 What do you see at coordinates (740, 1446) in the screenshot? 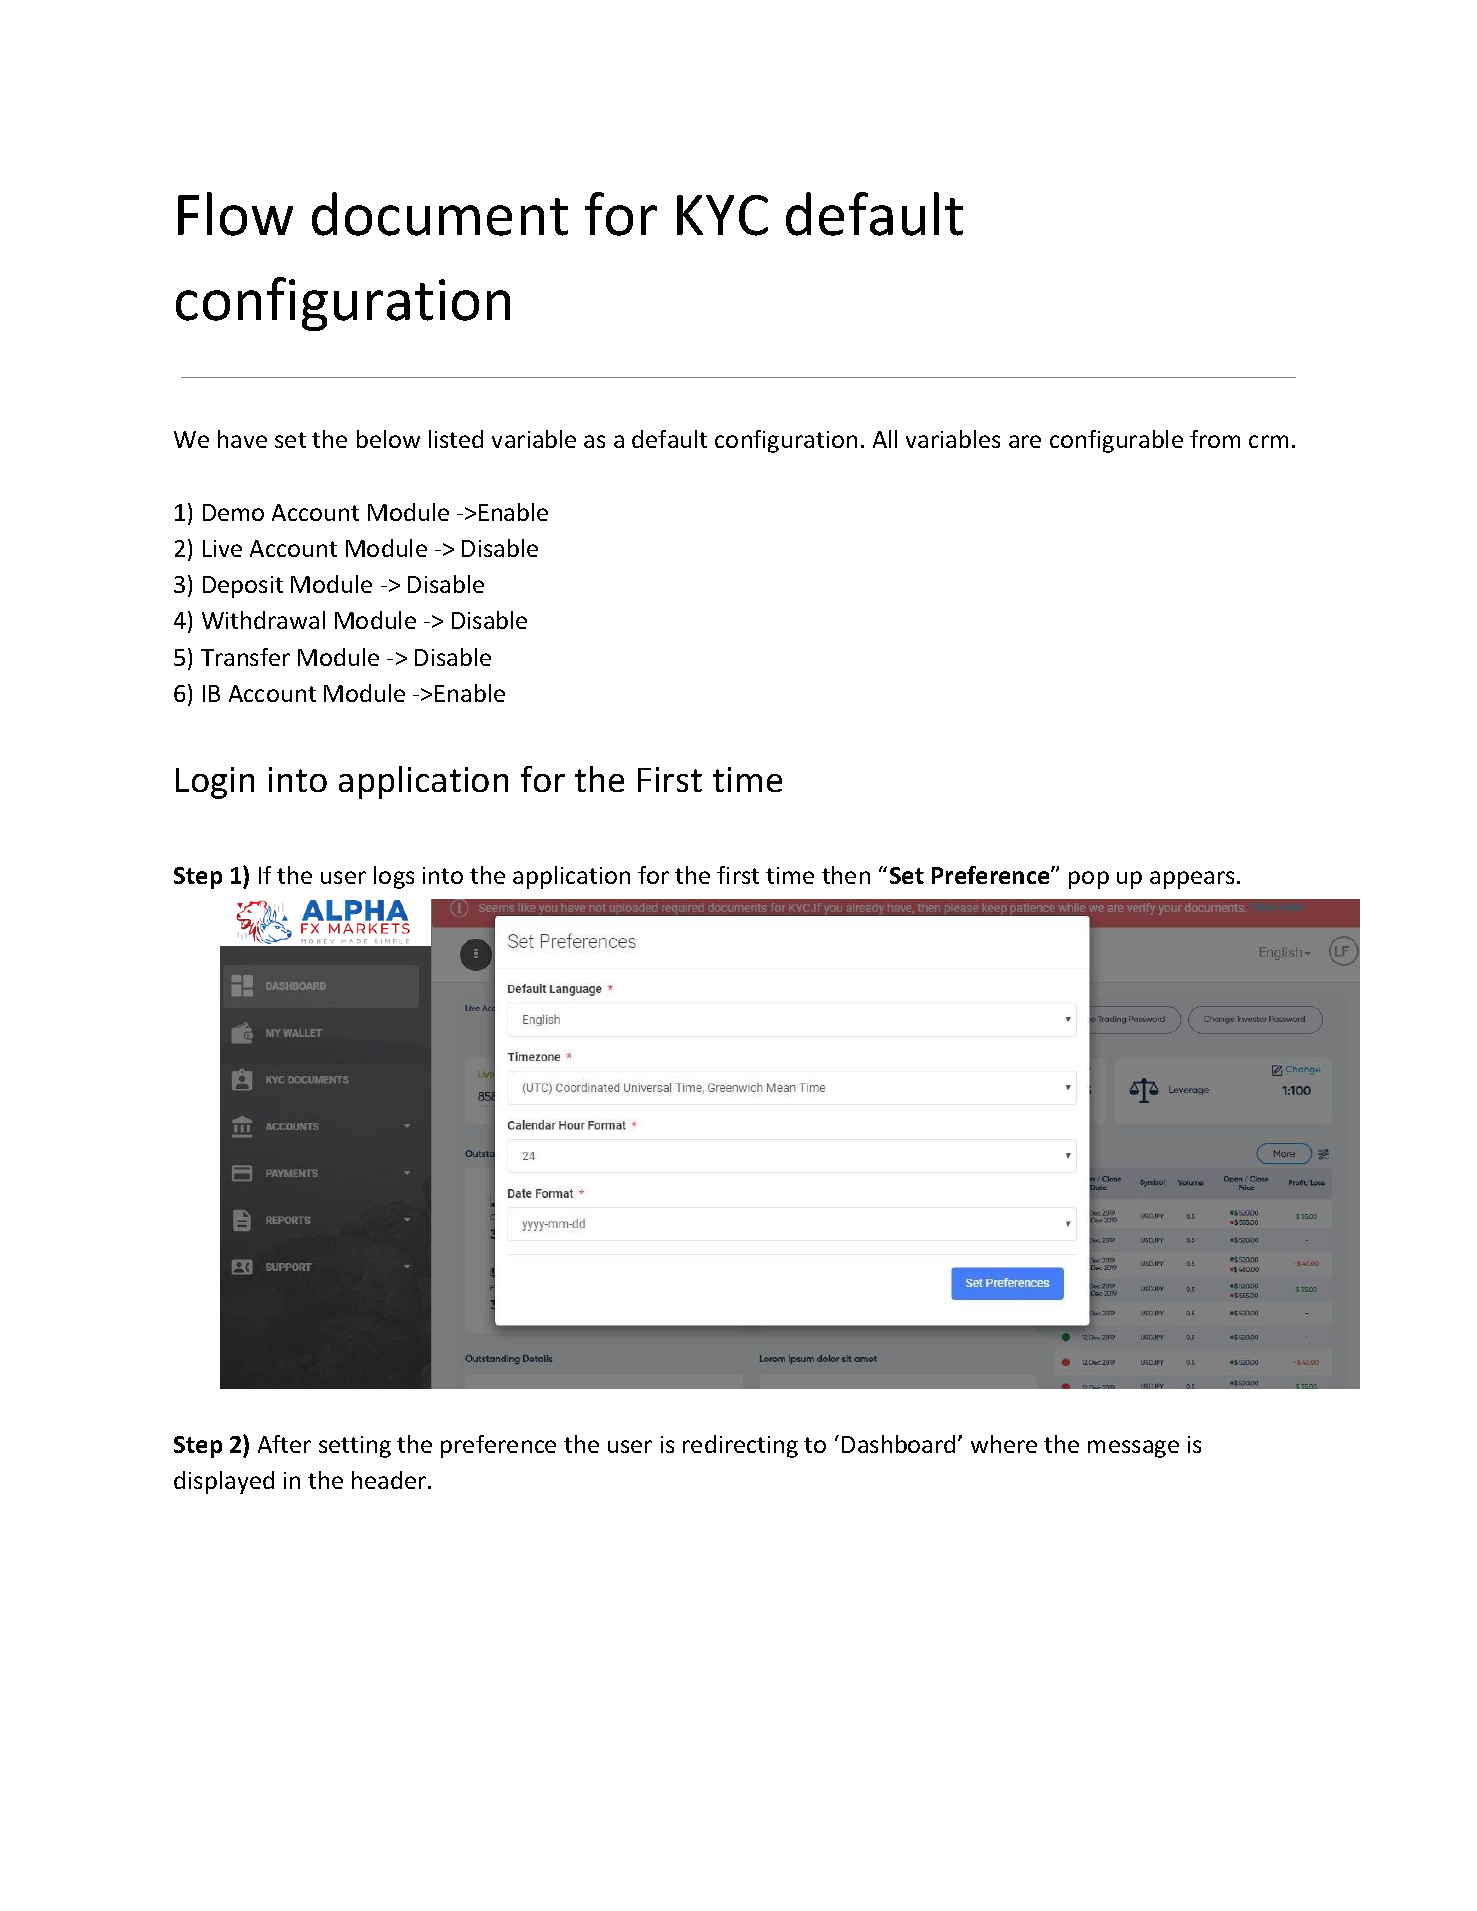
I see `redirecting` at bounding box center [740, 1446].
